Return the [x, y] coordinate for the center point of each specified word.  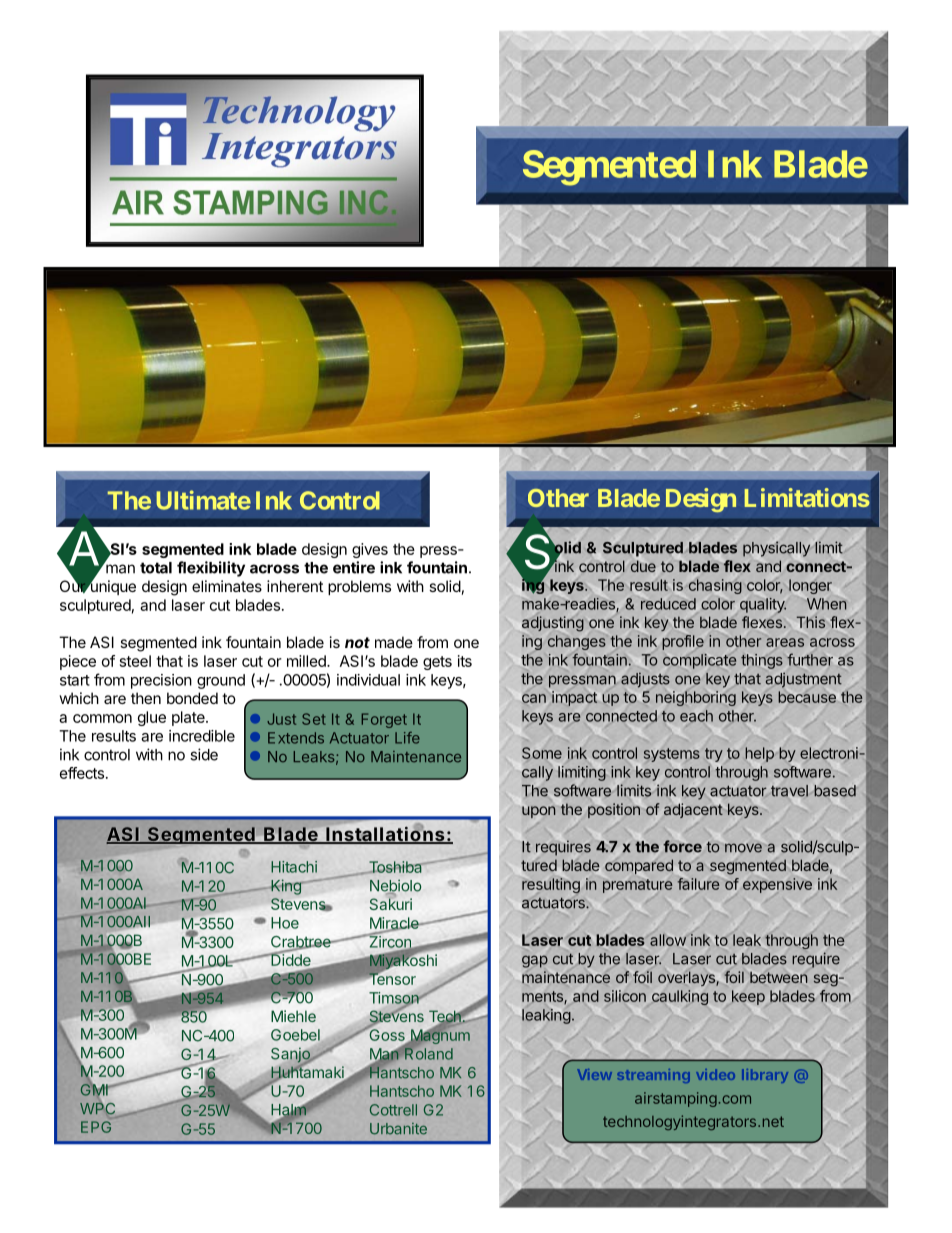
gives [370, 550]
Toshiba [395, 867]
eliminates [227, 586]
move [743, 848]
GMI [95, 1089]
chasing [715, 586]
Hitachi [294, 867]
